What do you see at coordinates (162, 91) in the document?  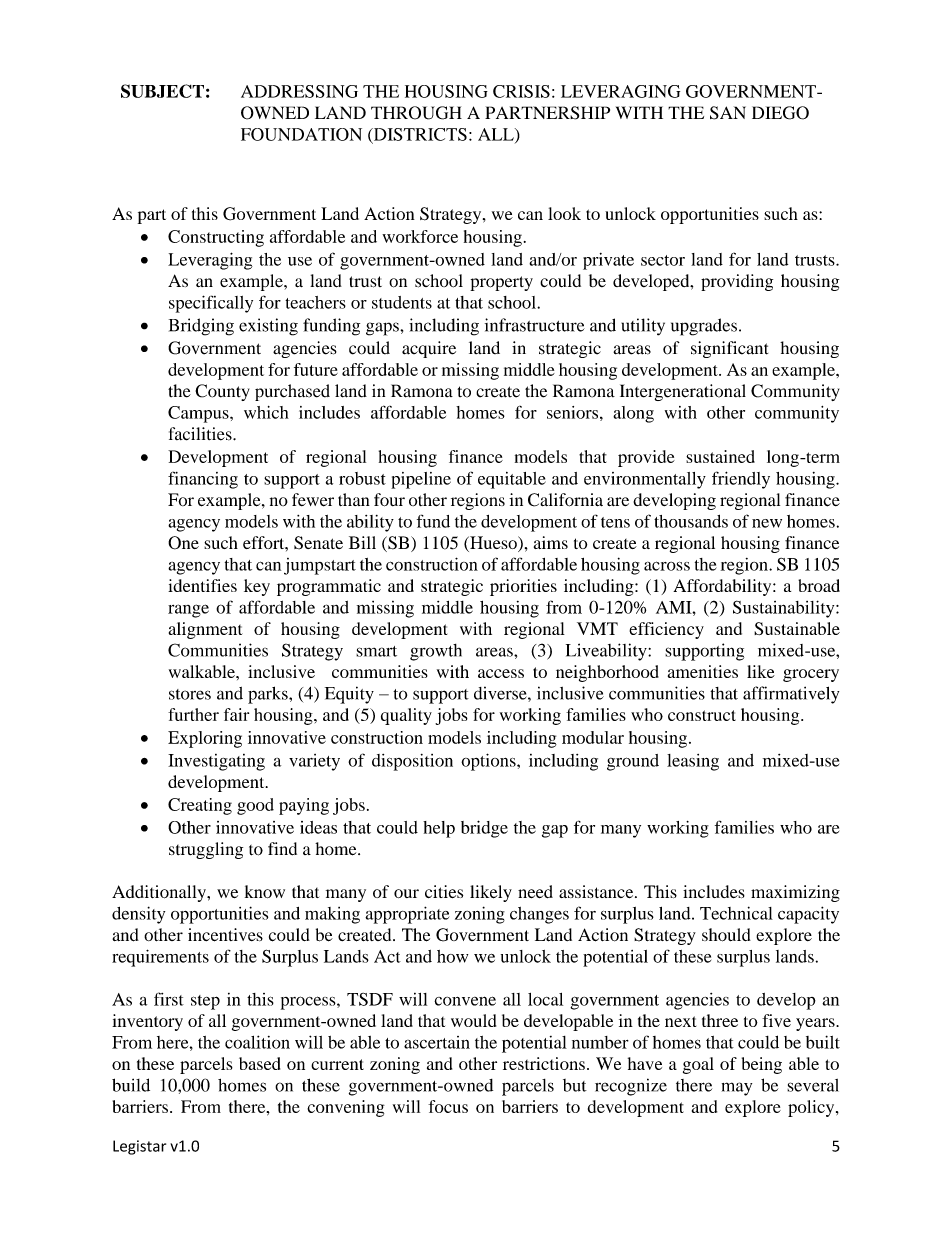 I see `SUBJECT` at bounding box center [162, 91].
